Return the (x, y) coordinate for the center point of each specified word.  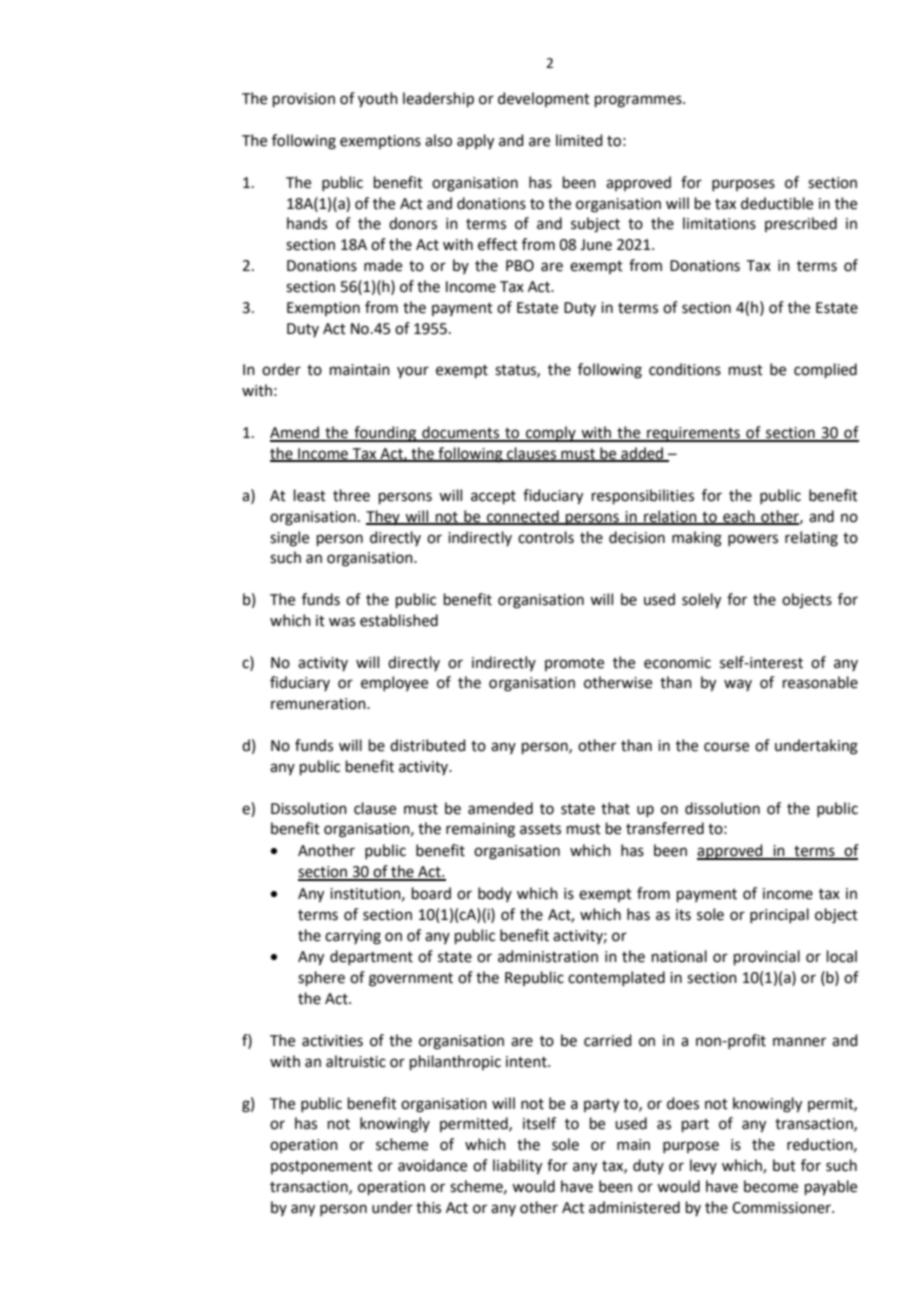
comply (551, 434)
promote (574, 664)
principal (779, 915)
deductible (777, 203)
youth (378, 100)
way (738, 685)
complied (825, 370)
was (342, 622)
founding (385, 434)
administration (548, 956)
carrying (353, 937)
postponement (322, 1167)
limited (579, 140)
